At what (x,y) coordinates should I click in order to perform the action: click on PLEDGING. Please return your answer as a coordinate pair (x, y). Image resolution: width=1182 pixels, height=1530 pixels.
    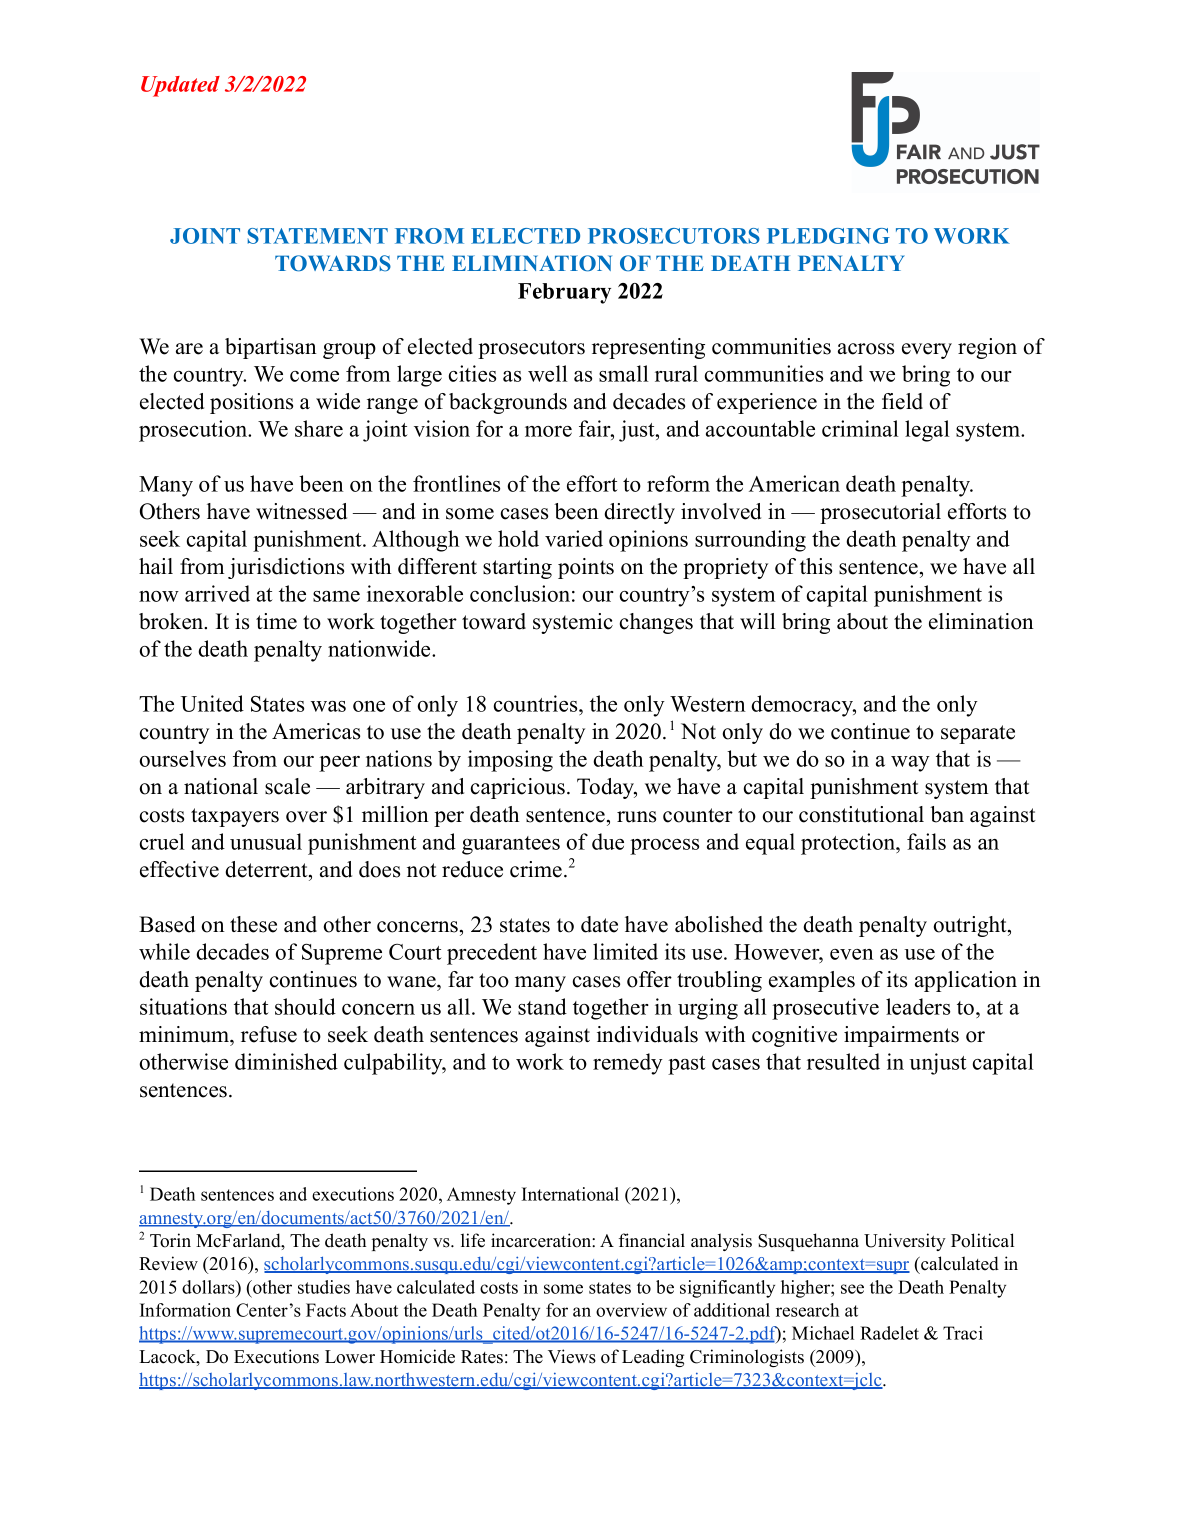
    Looking at the image, I should click on (828, 236).
